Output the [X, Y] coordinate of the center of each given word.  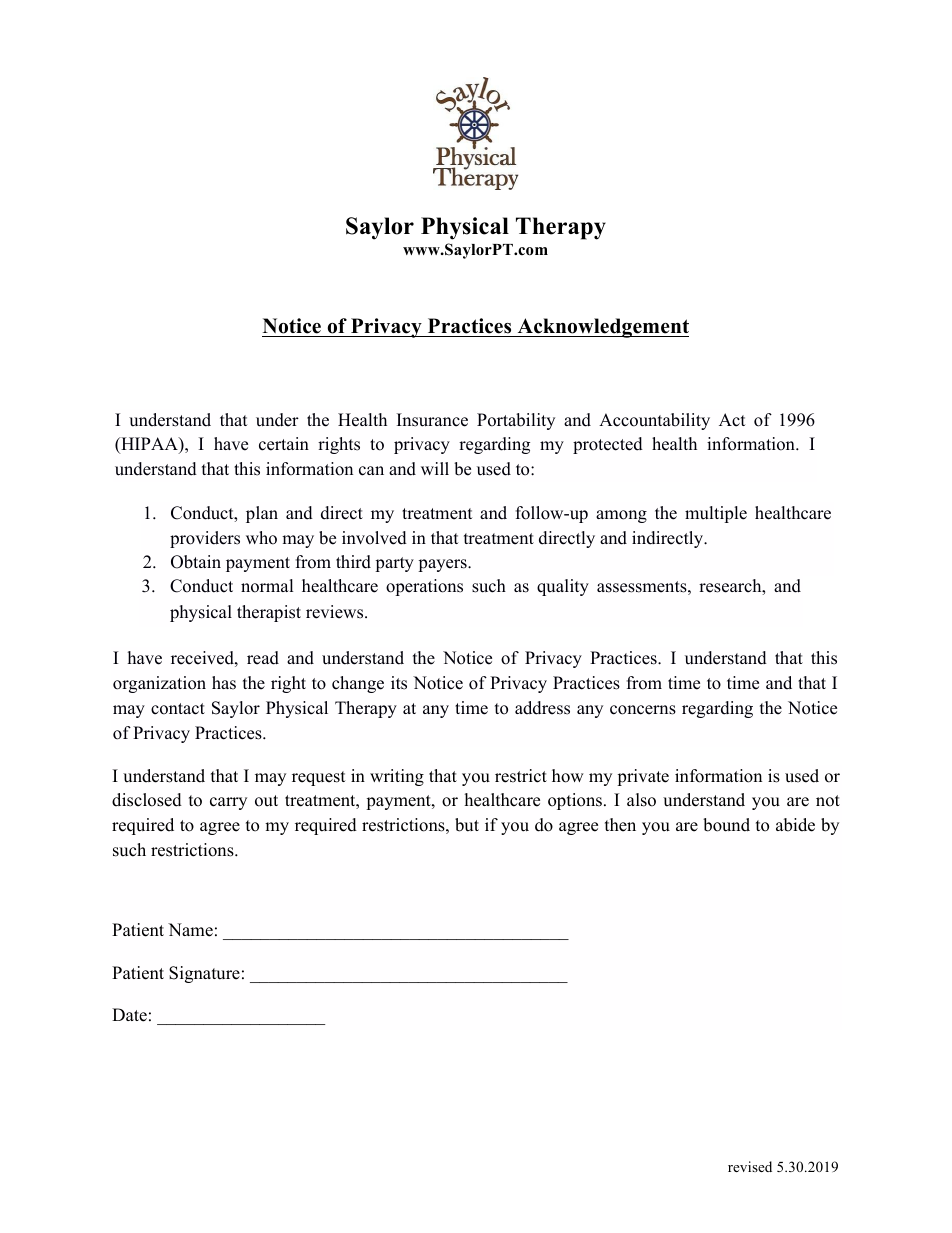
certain [284, 444]
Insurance [432, 420]
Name [190, 930]
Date [129, 1015]
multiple [716, 514]
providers [205, 539]
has [224, 683]
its [399, 683]
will [435, 468]
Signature [204, 974]
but [467, 825]
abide [795, 825]
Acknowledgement [602, 328]
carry [228, 803]
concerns [643, 710]
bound [726, 825]
